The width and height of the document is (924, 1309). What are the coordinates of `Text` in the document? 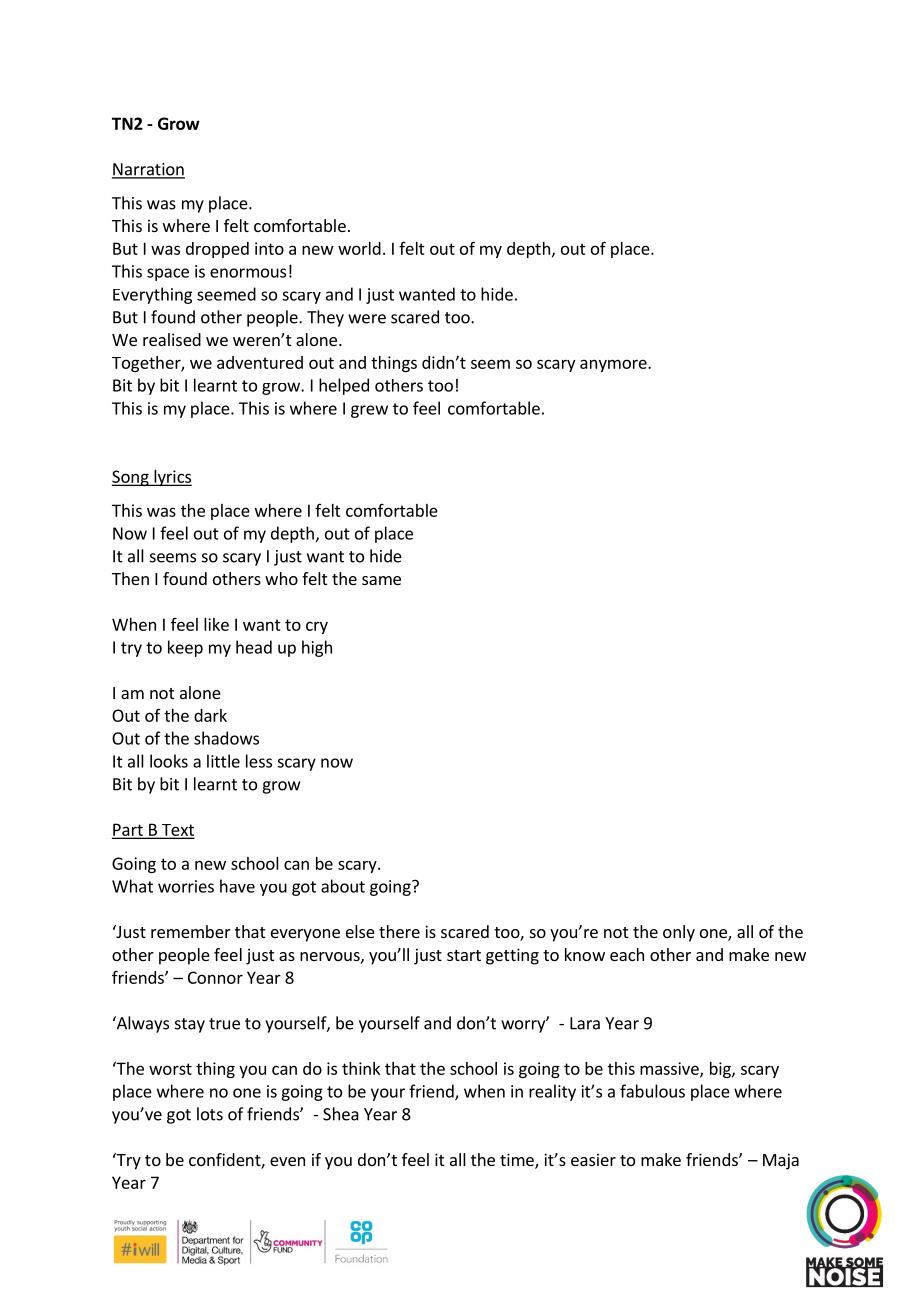 It's located at (176, 831).
